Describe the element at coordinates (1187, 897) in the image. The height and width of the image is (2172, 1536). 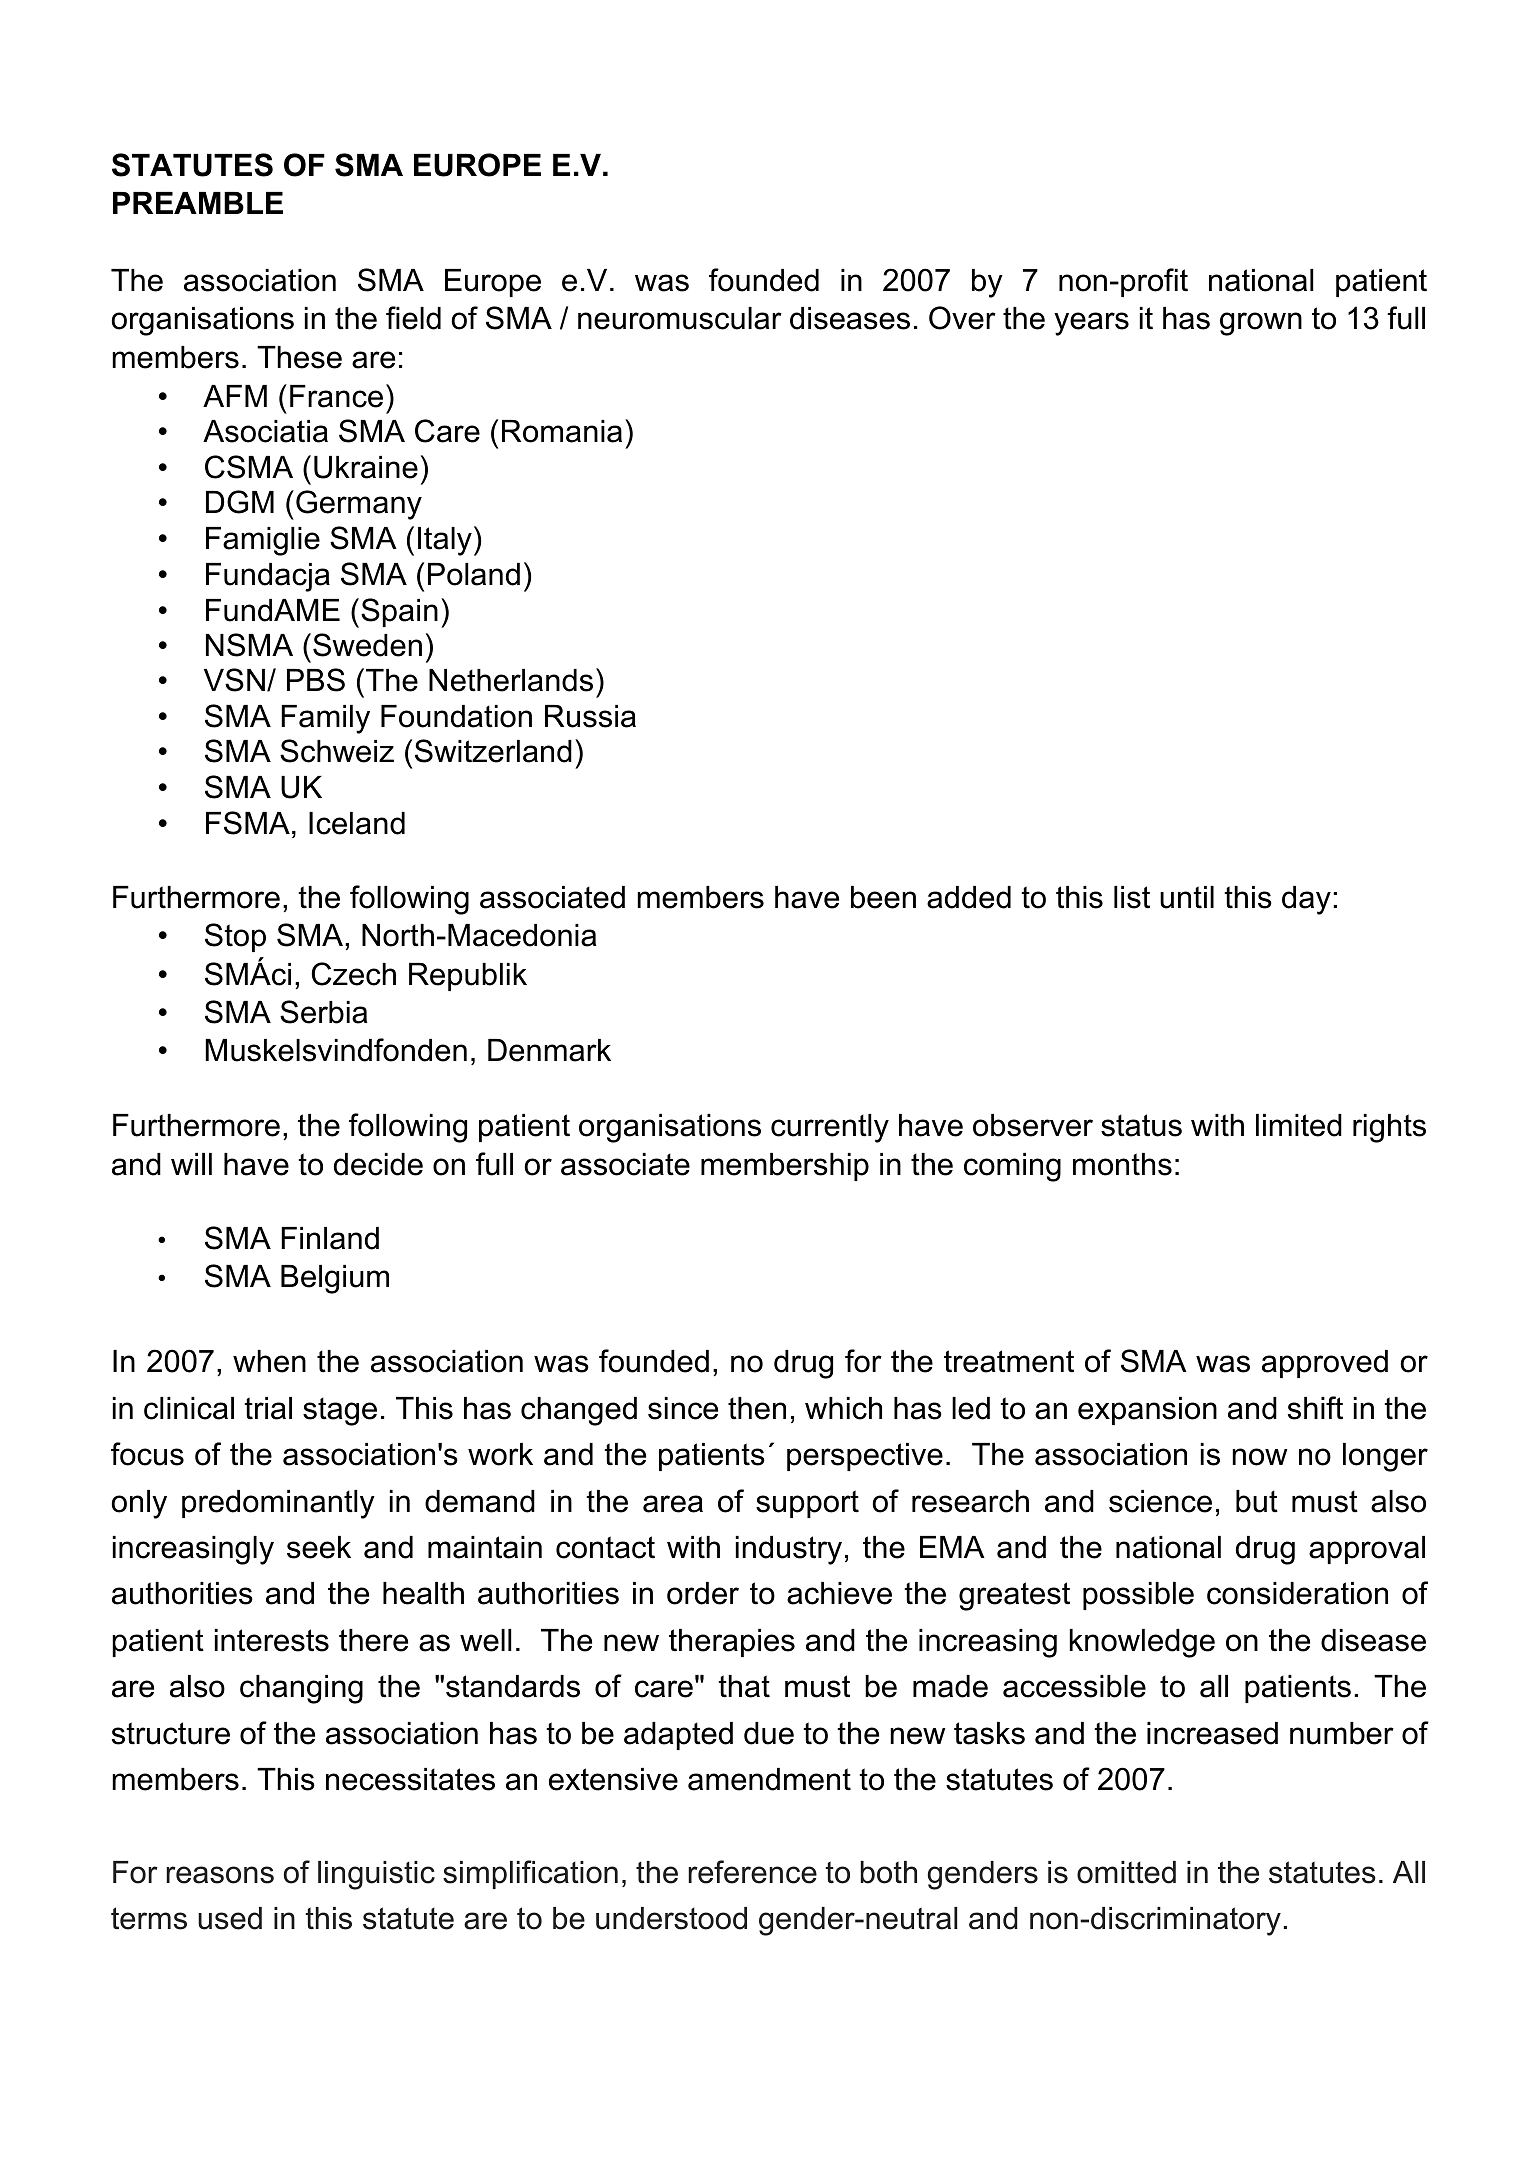
I see `until` at that location.
